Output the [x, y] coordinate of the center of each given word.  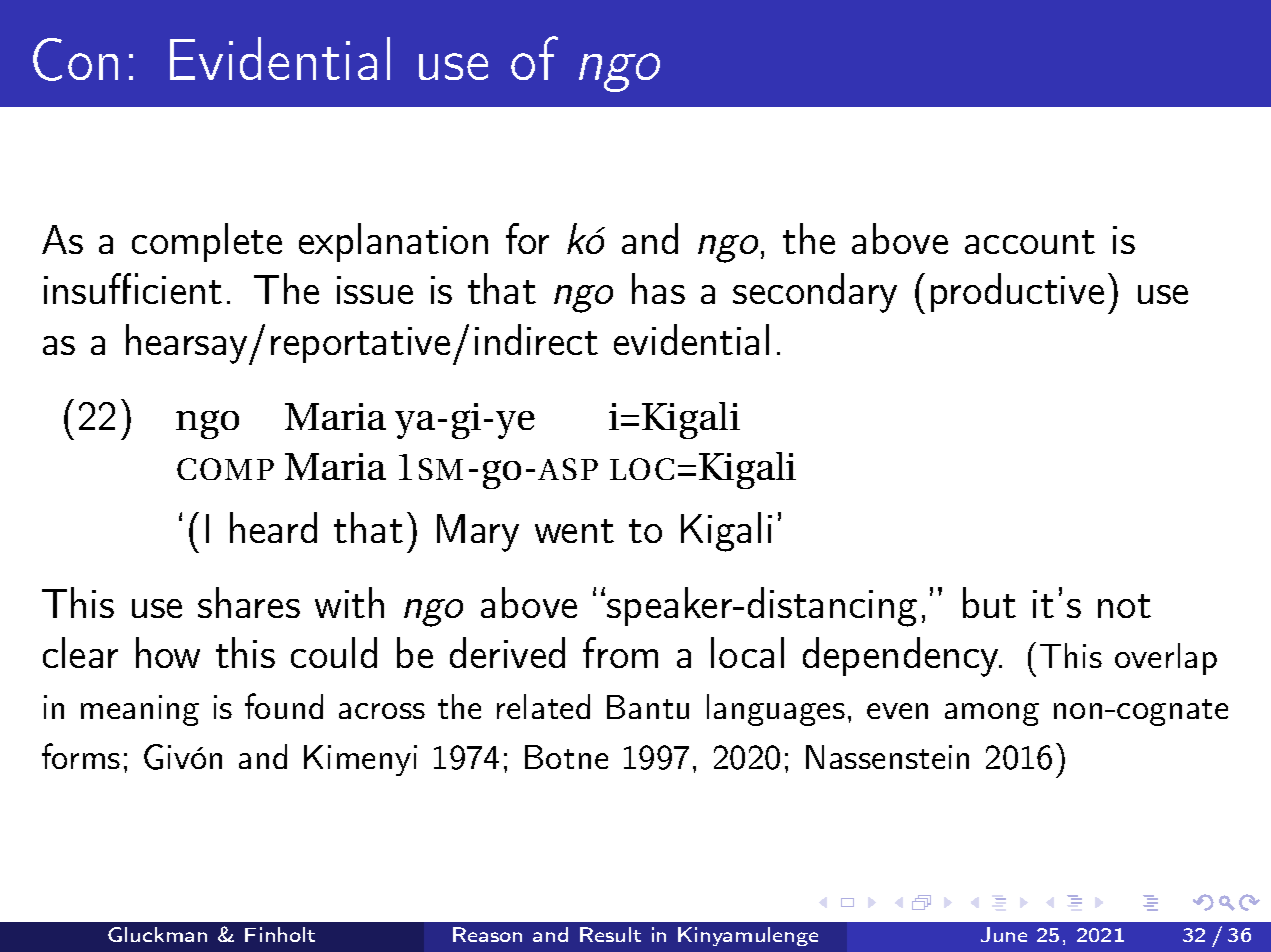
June [1004, 934]
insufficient [133, 288]
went [574, 531]
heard [273, 527]
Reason [487, 934]
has [658, 288]
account [1030, 242]
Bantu [648, 707]
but [989, 602]
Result [610, 934]
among [992, 714]
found [284, 706]
